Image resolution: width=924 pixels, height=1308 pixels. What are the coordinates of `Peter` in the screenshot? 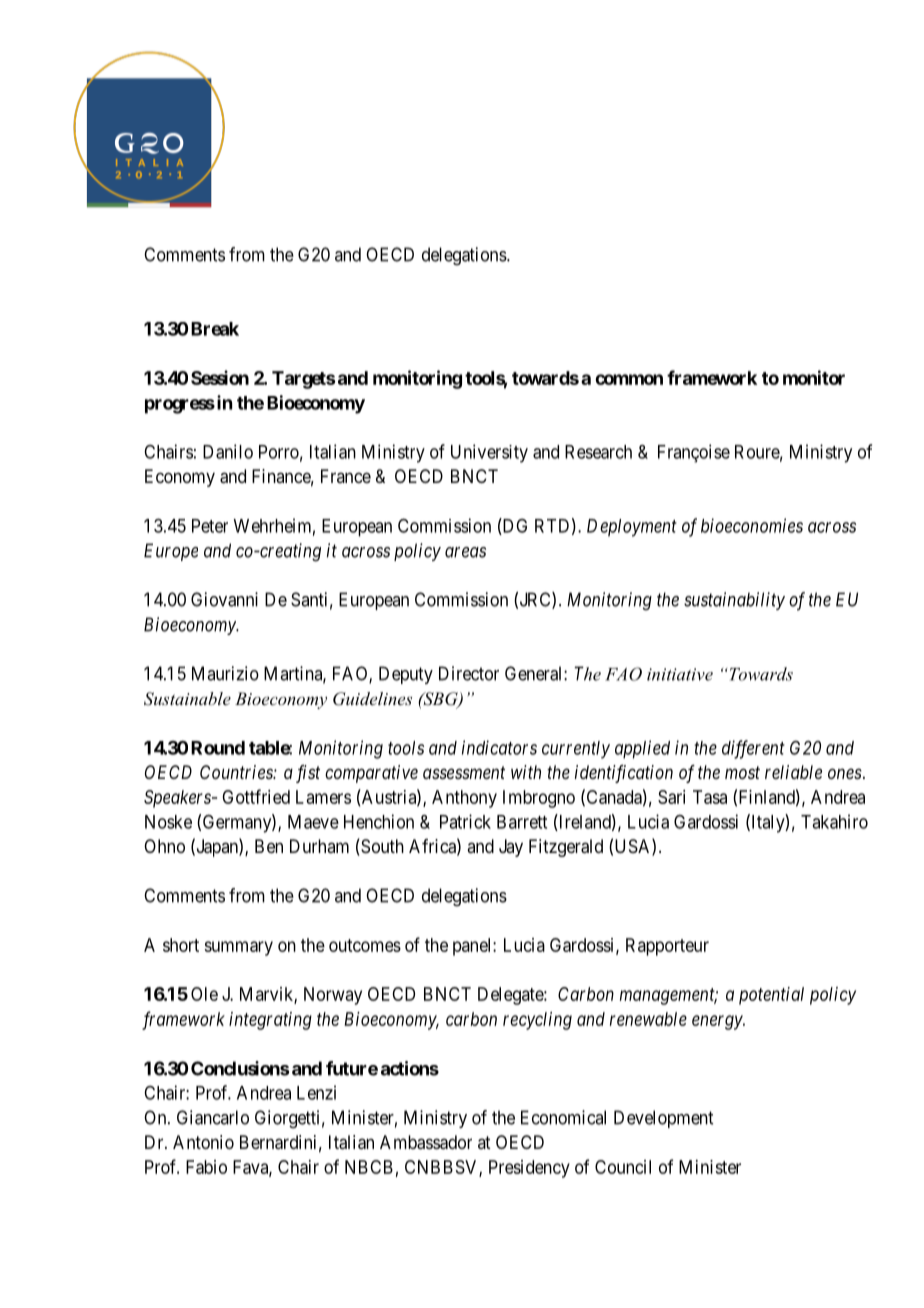 It's located at (210, 526).
